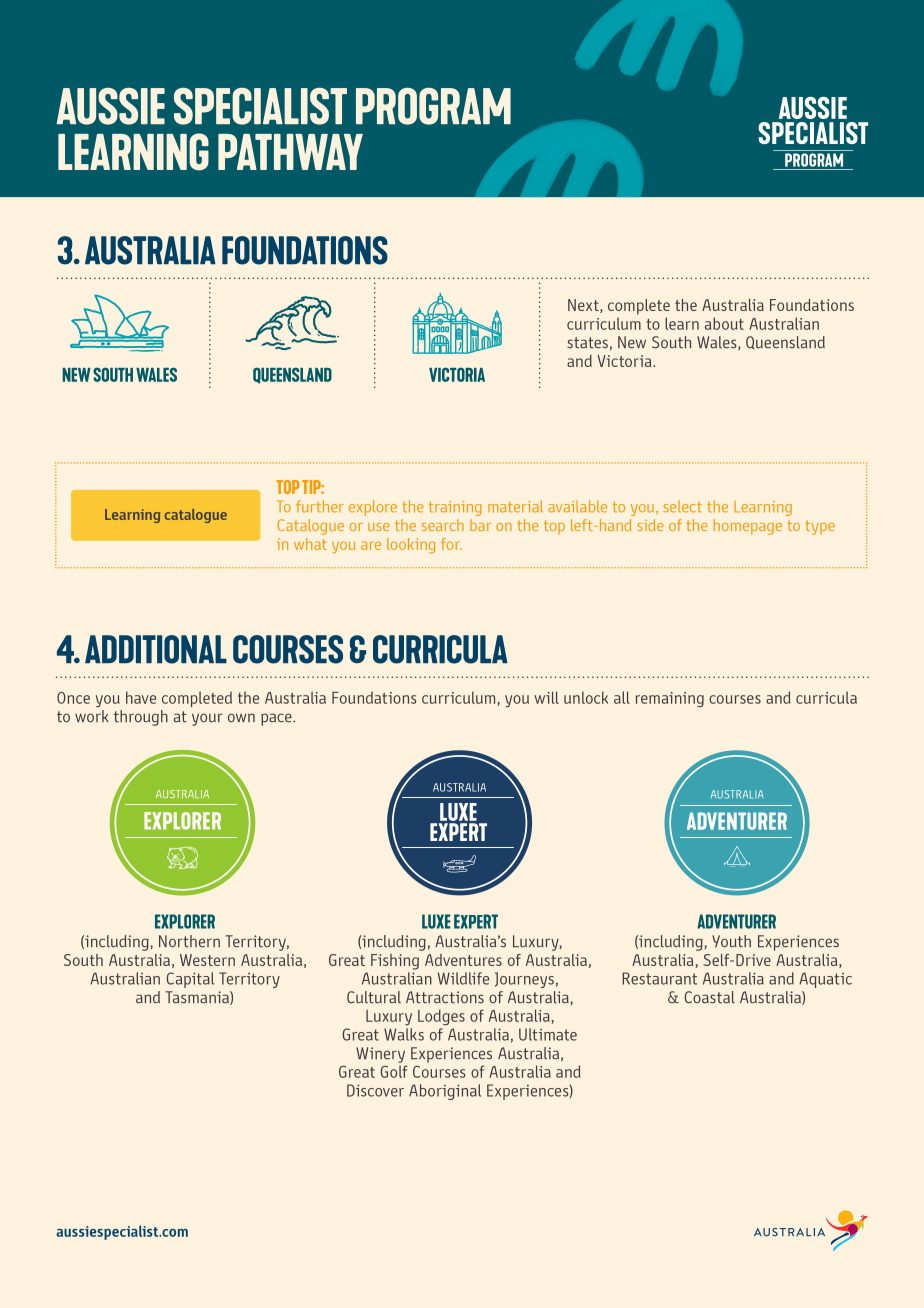  Describe the element at coordinates (455, 508) in the image. I see `training` at that location.
